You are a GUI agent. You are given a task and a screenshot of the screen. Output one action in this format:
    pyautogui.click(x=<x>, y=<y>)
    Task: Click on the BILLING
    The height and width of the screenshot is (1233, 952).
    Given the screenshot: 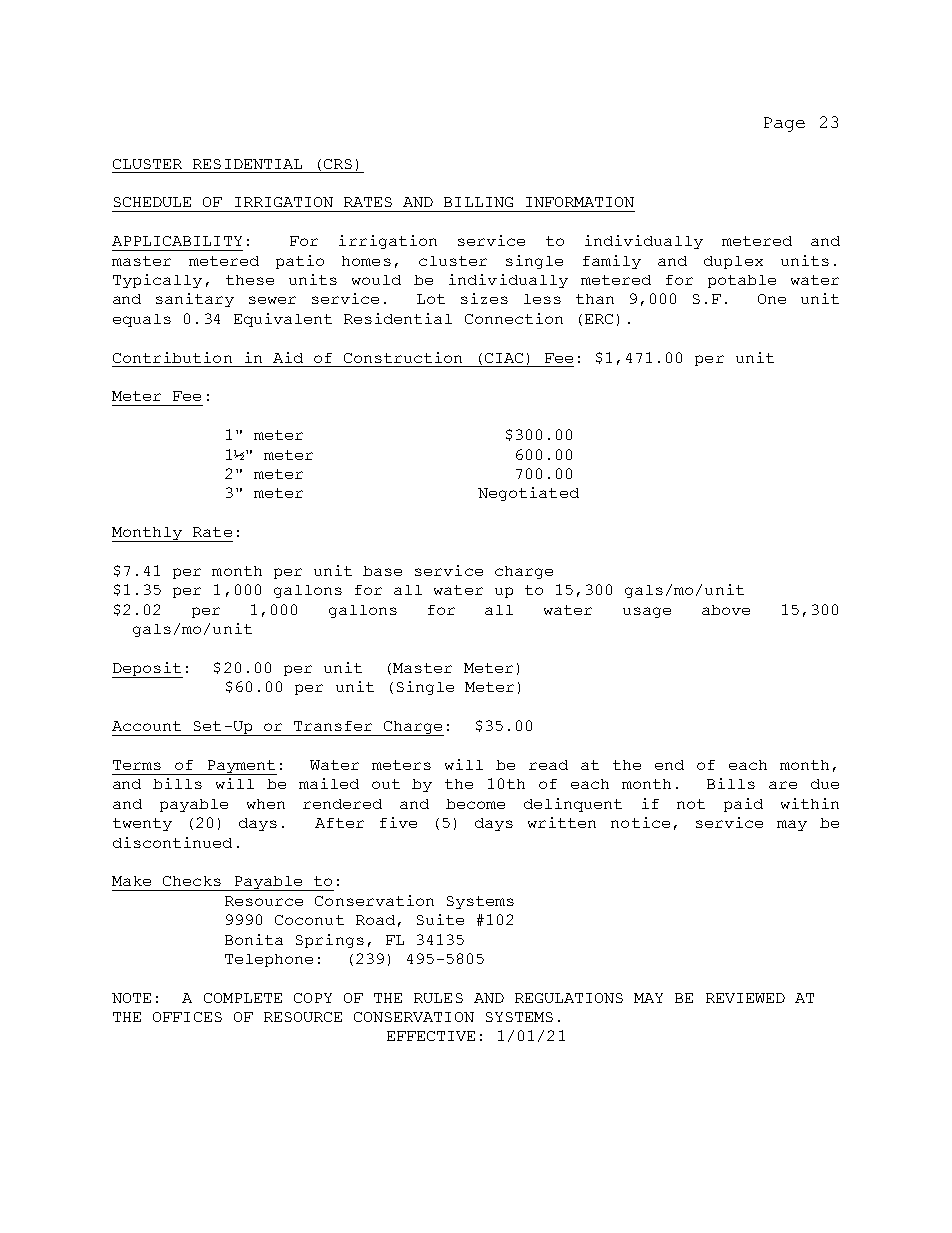 What is the action you would take?
    pyautogui.click(x=478, y=202)
